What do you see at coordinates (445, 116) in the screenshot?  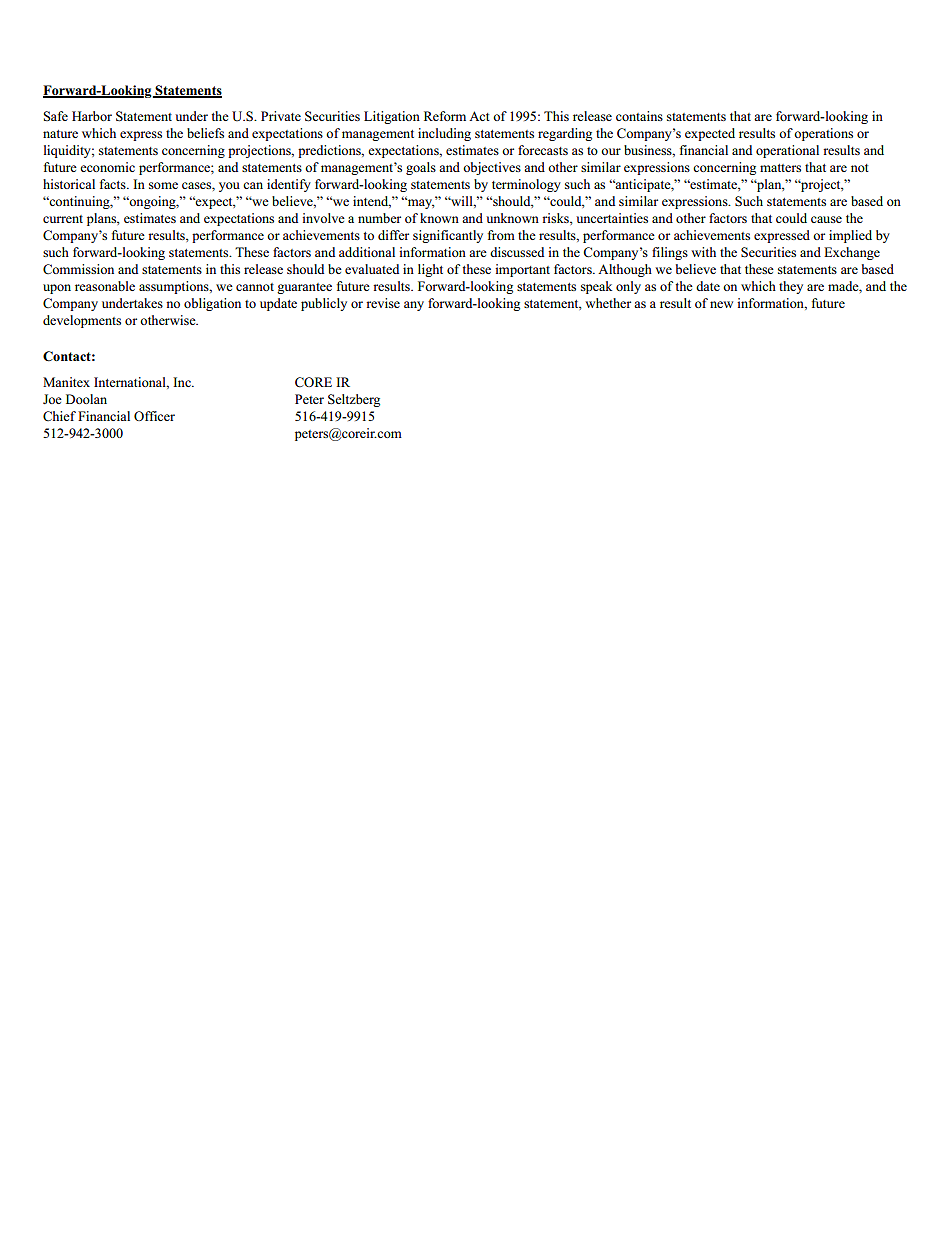 I see `Reform` at bounding box center [445, 116].
